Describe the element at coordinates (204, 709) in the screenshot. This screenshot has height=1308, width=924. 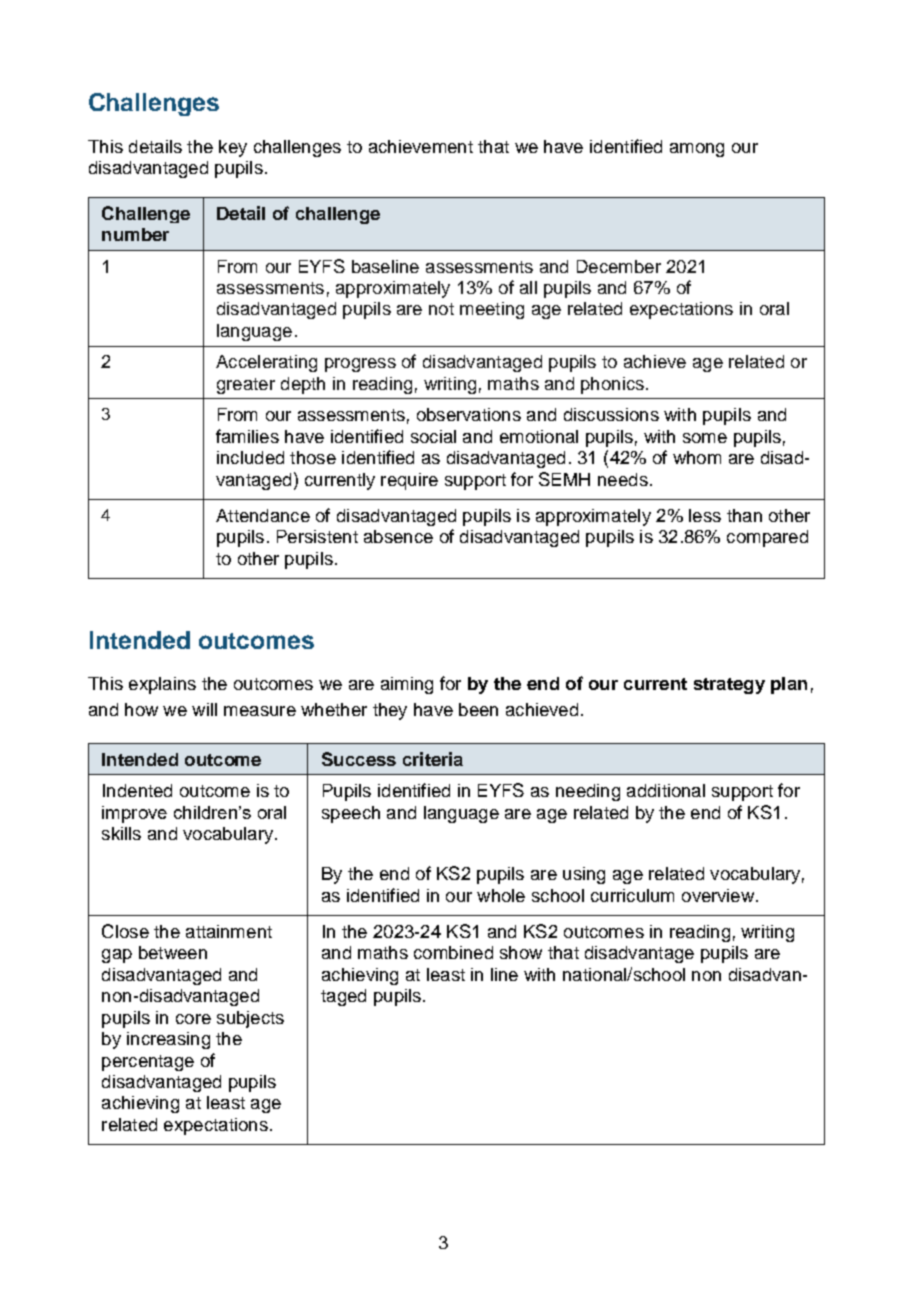
I see `will` at that location.
